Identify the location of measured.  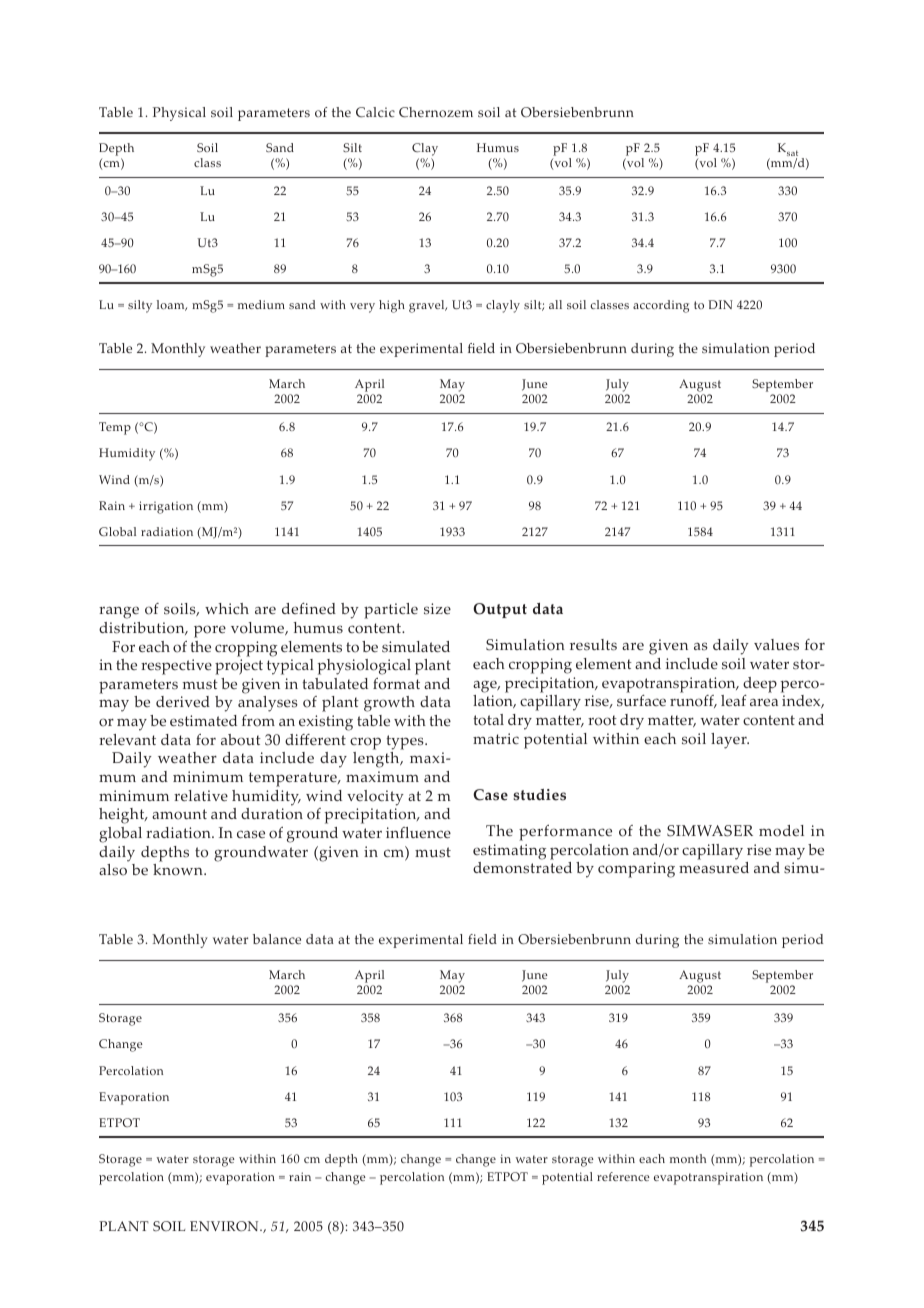
(714, 868).
